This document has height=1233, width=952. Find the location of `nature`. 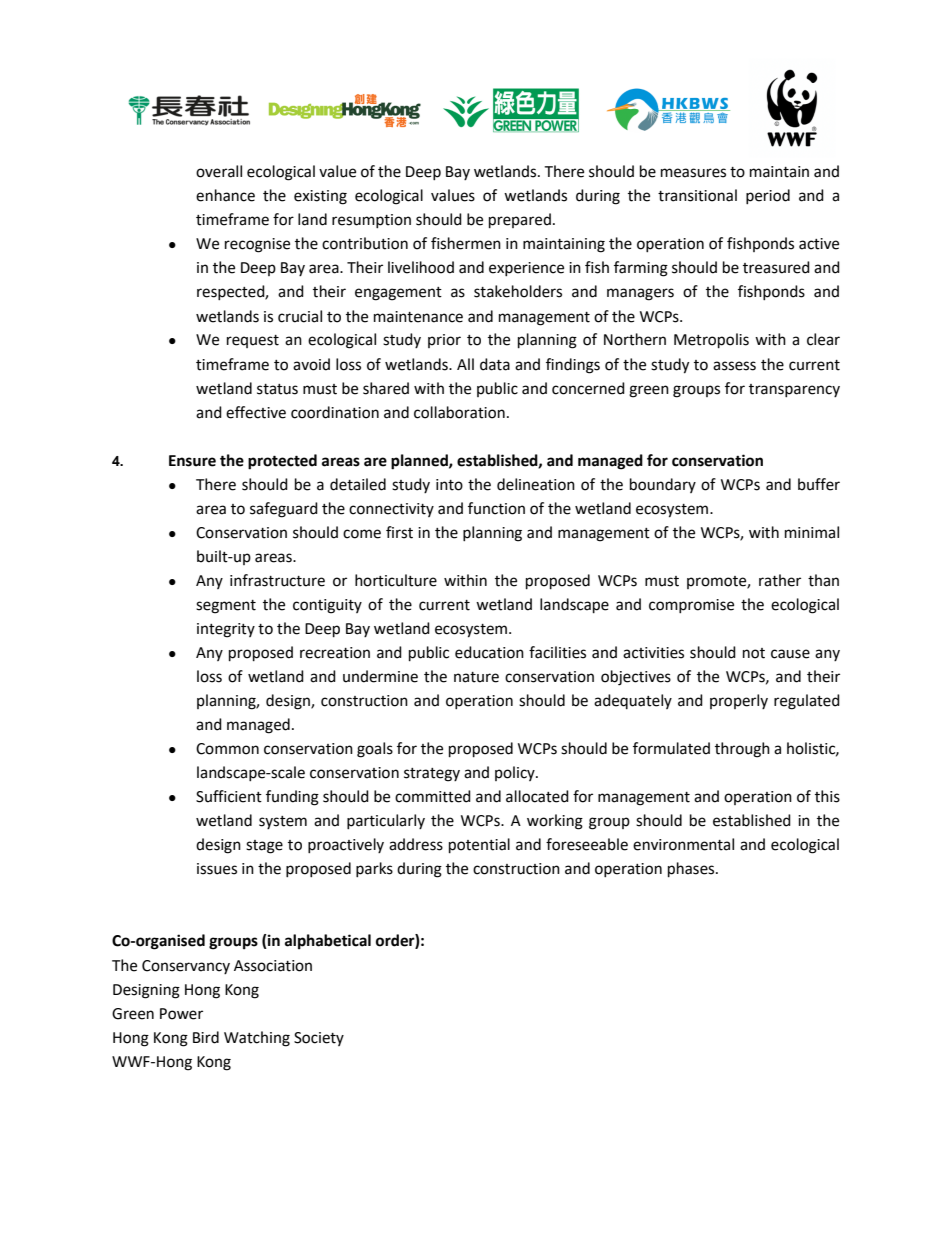

nature is located at coordinates (476, 677).
